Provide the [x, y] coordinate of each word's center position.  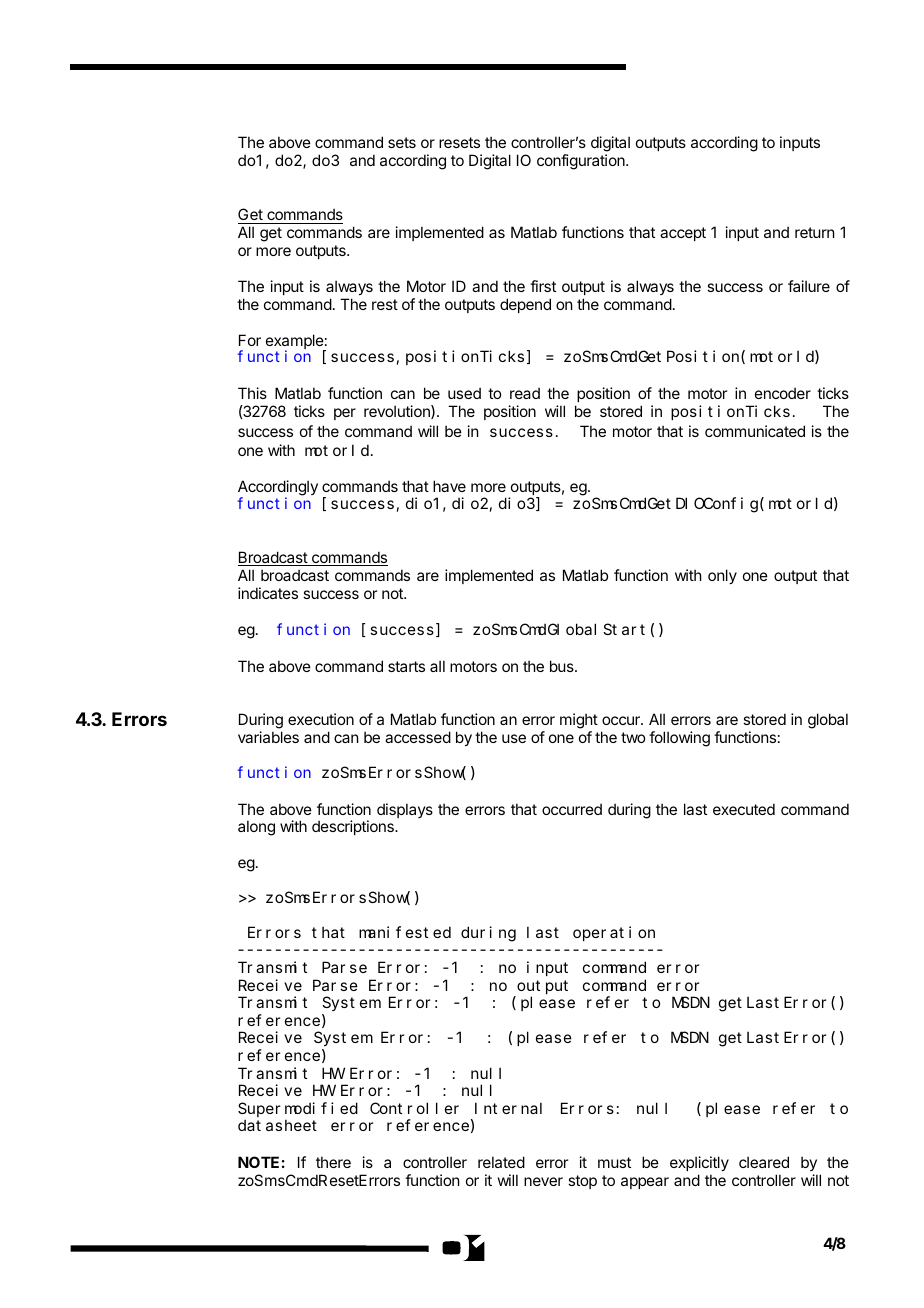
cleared [764, 1162]
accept [683, 234]
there [333, 1162]
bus [563, 666]
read [525, 393]
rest [385, 304]
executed [744, 809]
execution [321, 719]
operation [614, 933]
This [252, 393]
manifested [405, 932]
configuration [582, 162]
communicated [755, 431]
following [679, 739]
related [501, 1162]
